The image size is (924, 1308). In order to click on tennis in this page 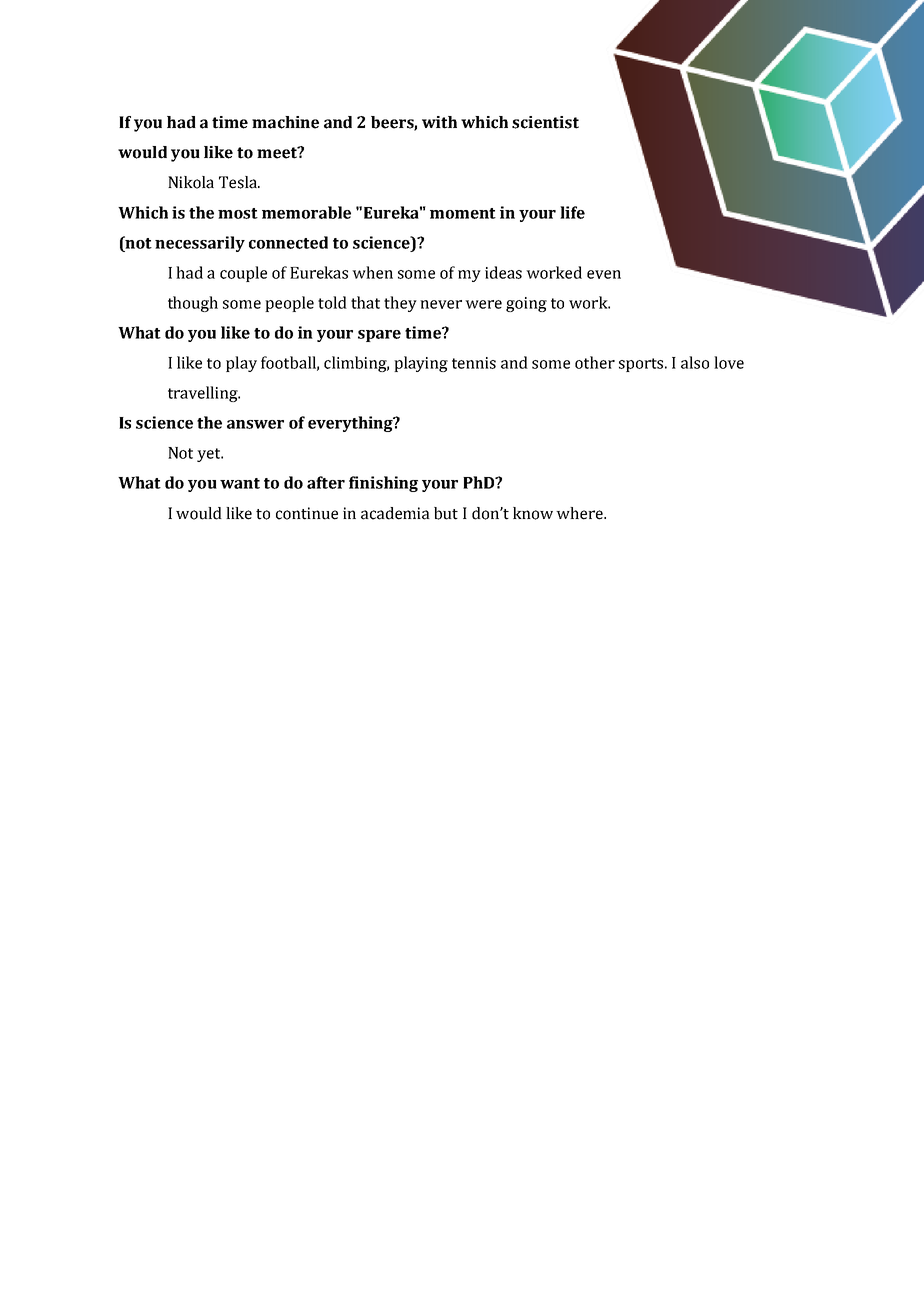, I will do `click(474, 363)`.
